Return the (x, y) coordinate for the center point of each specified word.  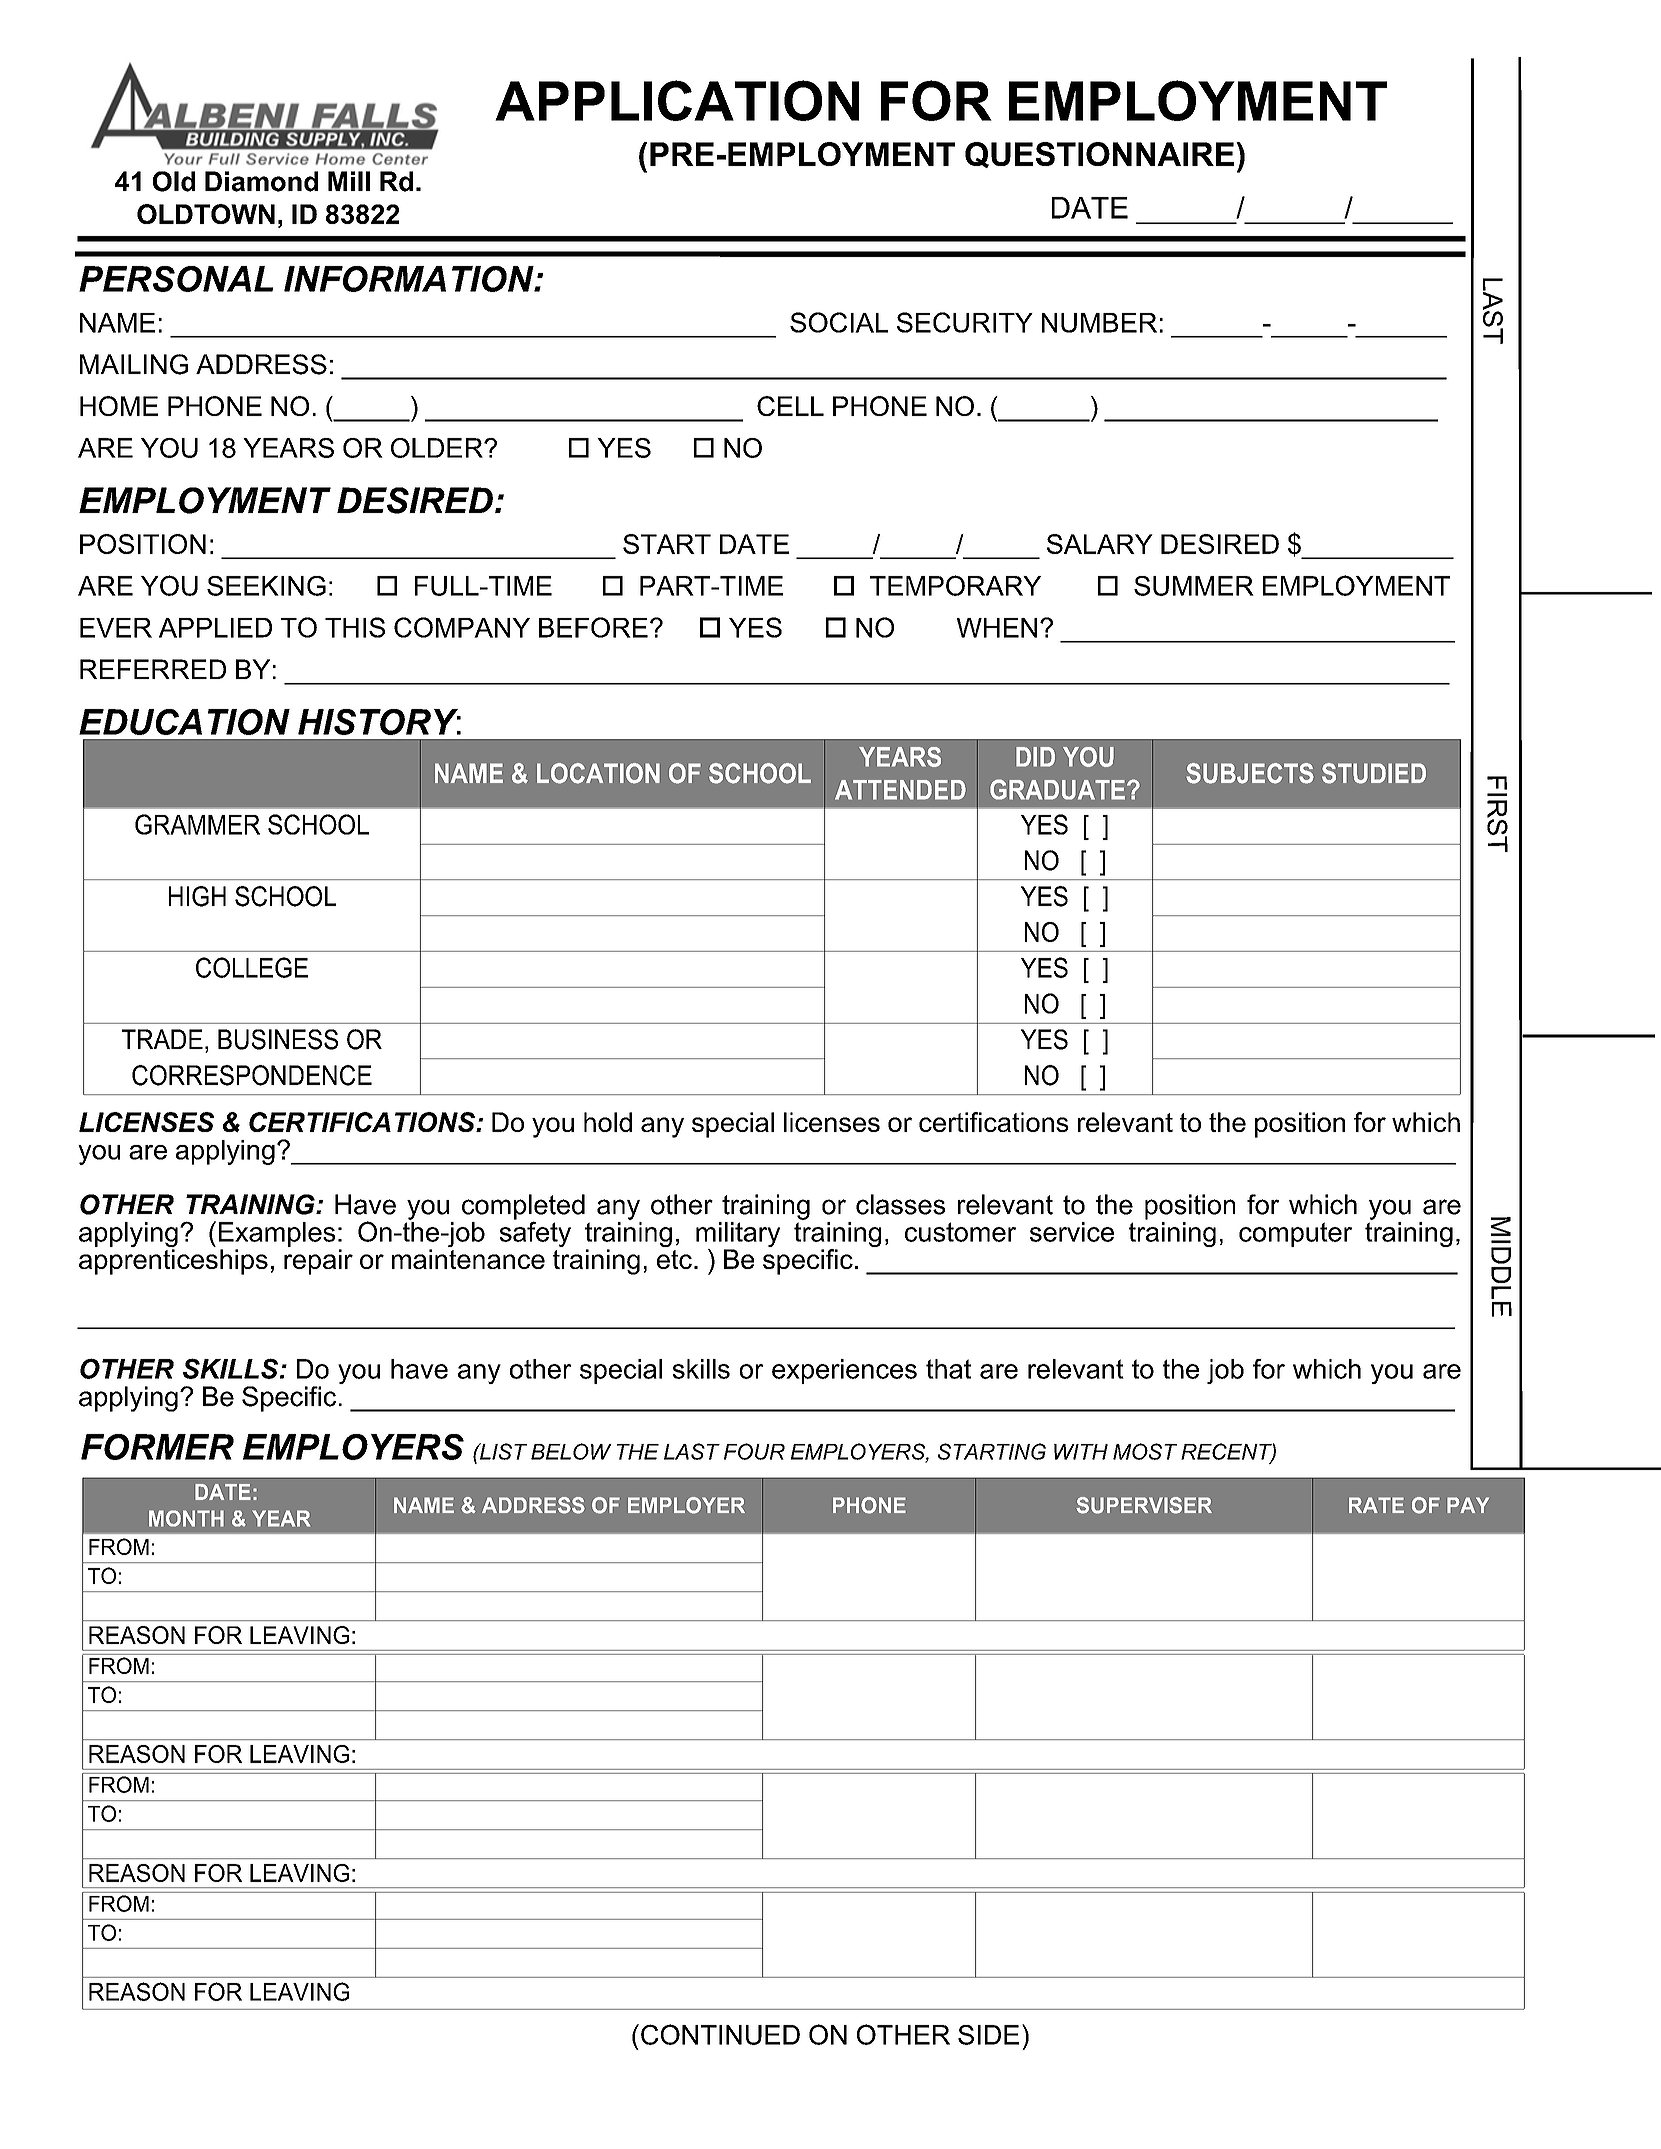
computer (1295, 1234)
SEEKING (266, 586)
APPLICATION (677, 100)
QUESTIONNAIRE (1099, 155)
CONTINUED (720, 2034)
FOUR (754, 1451)
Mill (349, 181)
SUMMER (1194, 586)
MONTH (186, 1518)
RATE (1376, 1505)
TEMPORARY (955, 585)
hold (608, 1122)
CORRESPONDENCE (252, 1075)
